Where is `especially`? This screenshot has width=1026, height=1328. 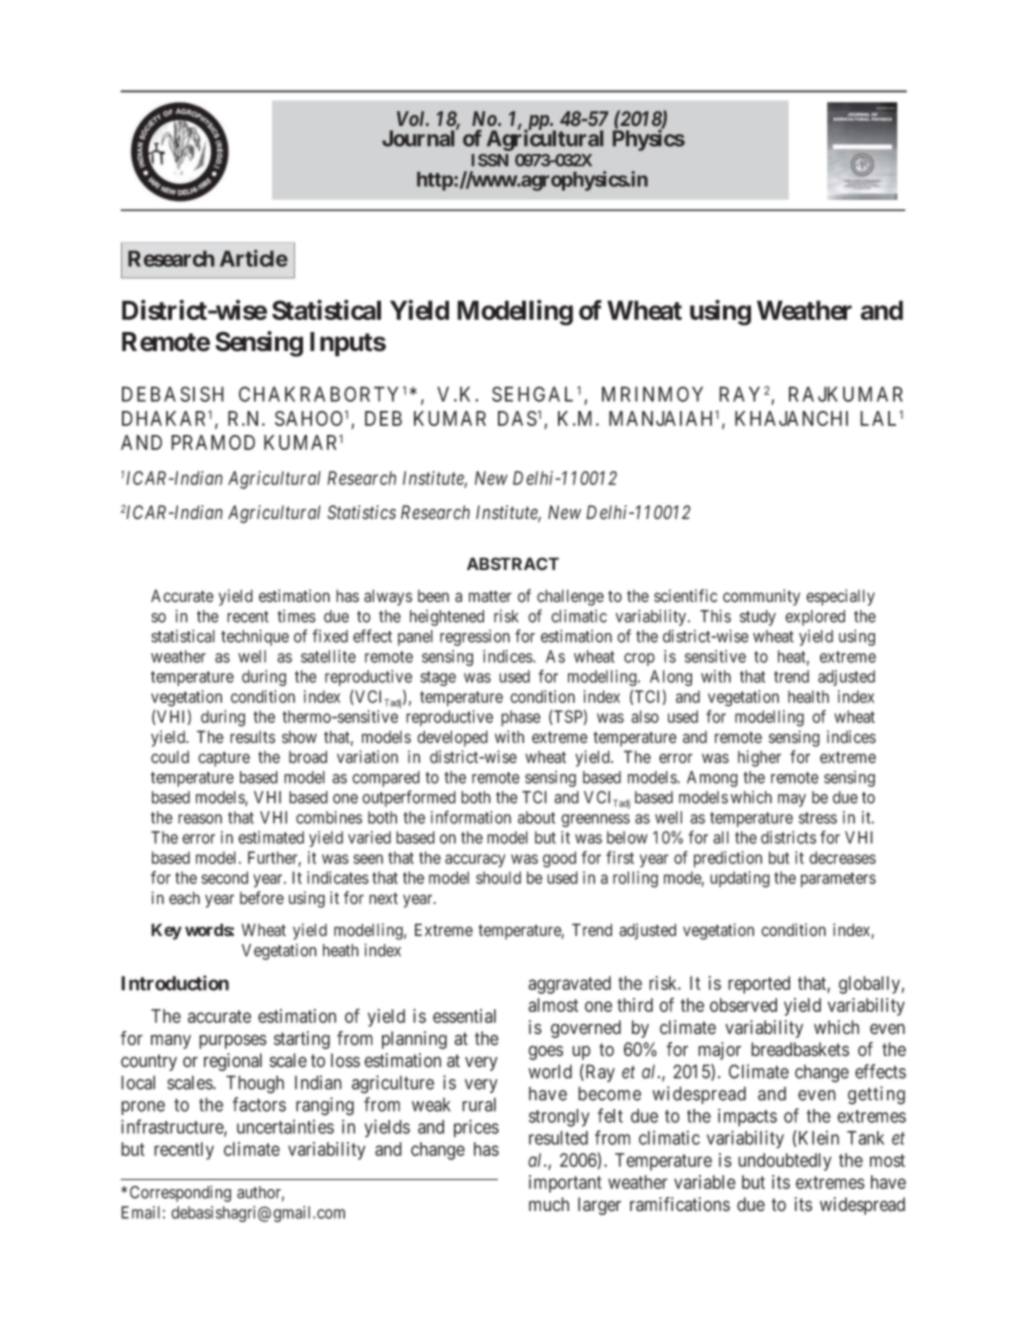 especially is located at coordinates (840, 597).
